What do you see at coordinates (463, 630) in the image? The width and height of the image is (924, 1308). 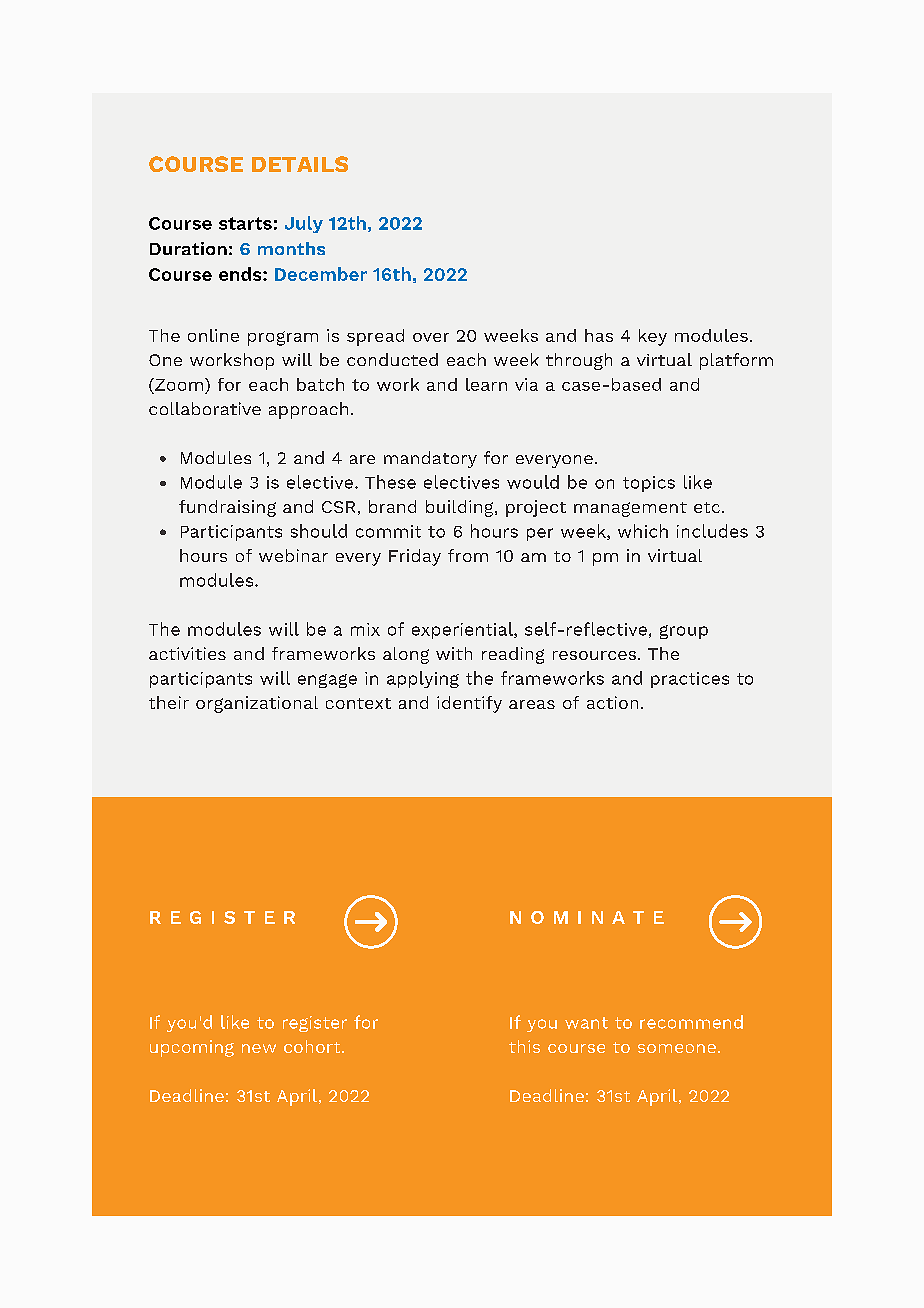 I see `experiential` at bounding box center [463, 630].
